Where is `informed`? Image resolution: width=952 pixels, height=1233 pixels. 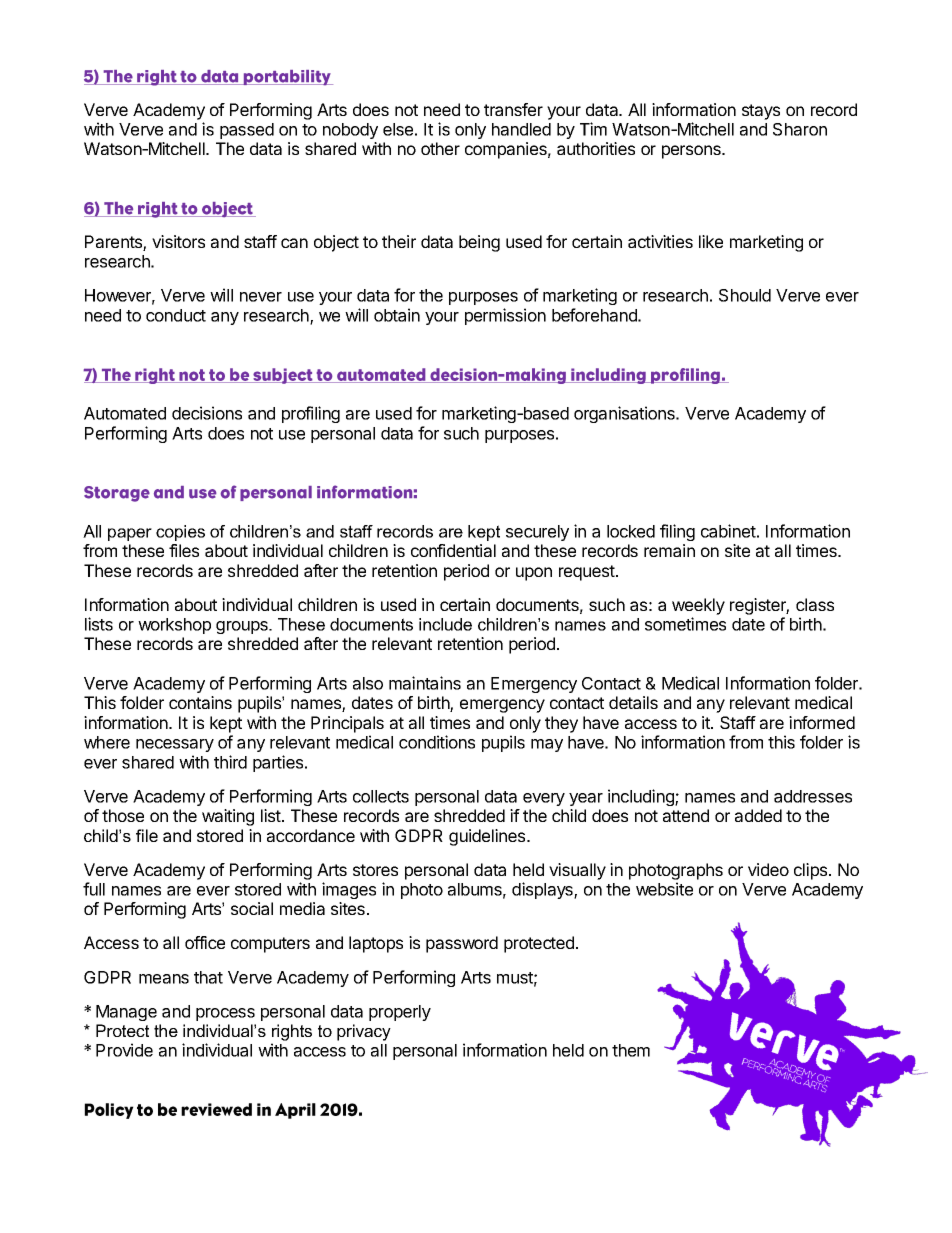
informed is located at coordinates (822, 722).
